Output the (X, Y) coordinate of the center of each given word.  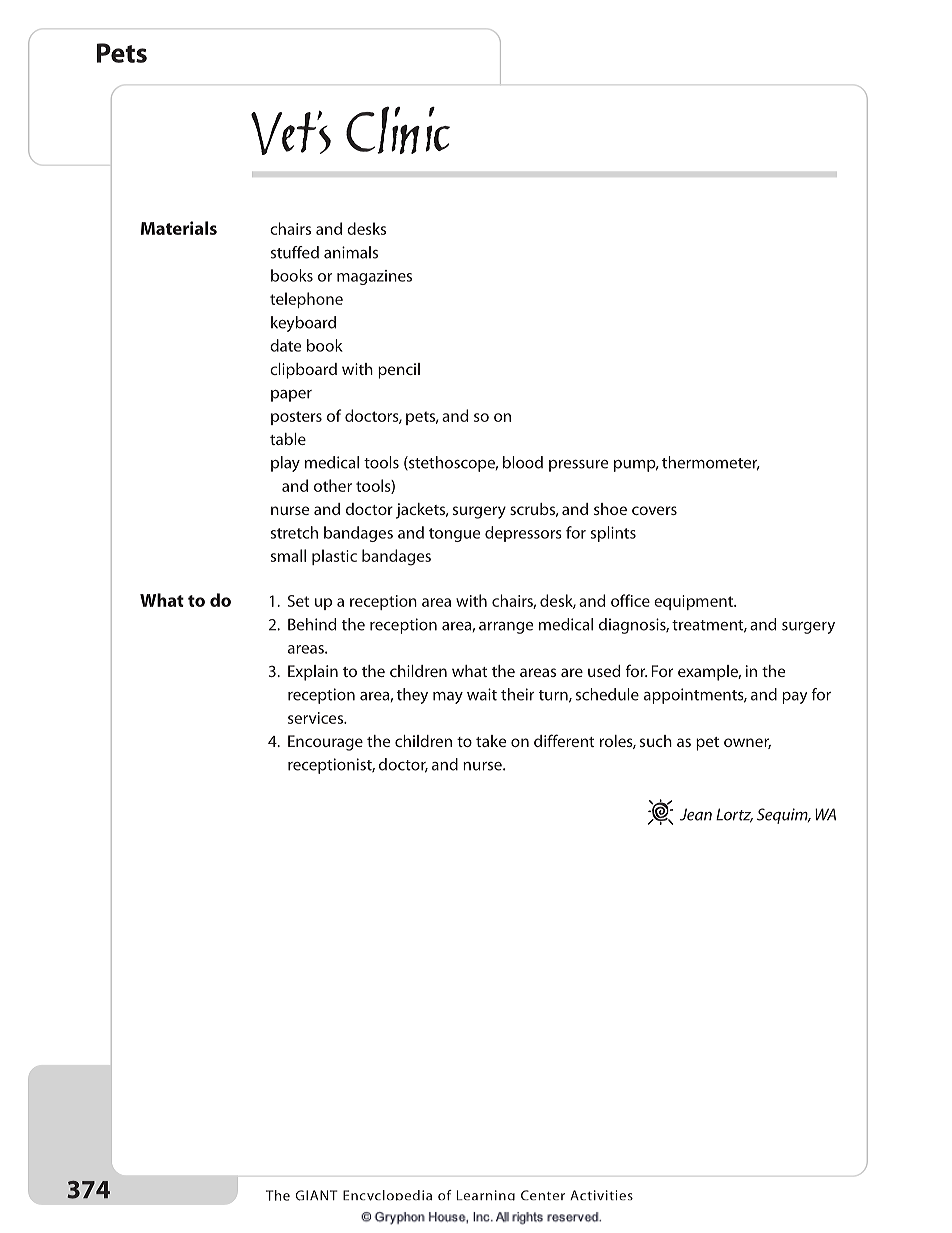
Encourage (325, 743)
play (285, 464)
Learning (486, 1195)
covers (654, 510)
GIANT (317, 1195)
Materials (179, 228)
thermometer (711, 463)
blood (523, 462)
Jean (696, 814)
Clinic (398, 130)
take (491, 741)
